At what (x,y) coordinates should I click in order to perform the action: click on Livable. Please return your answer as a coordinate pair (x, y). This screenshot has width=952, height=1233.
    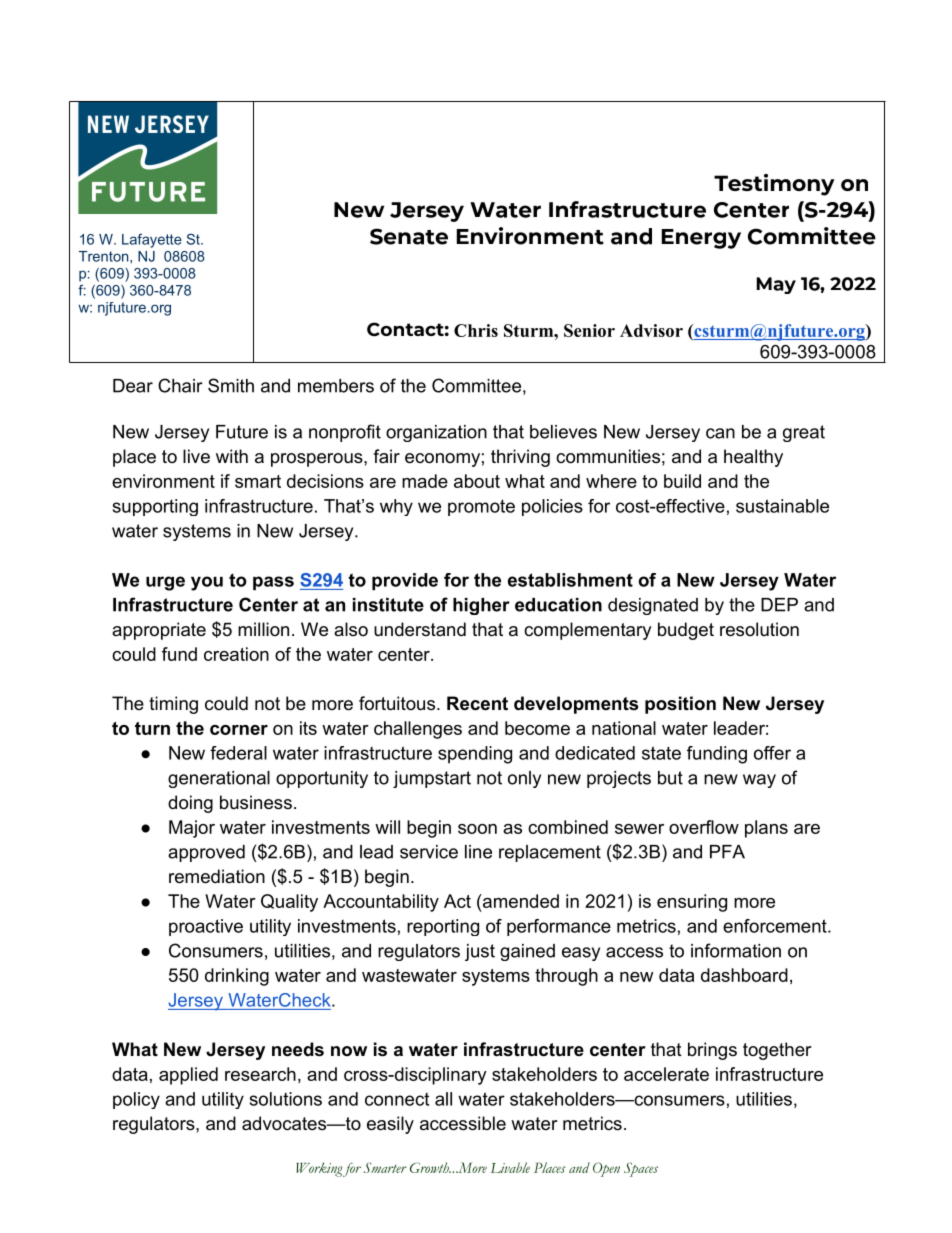
    Looking at the image, I should click on (510, 1167).
